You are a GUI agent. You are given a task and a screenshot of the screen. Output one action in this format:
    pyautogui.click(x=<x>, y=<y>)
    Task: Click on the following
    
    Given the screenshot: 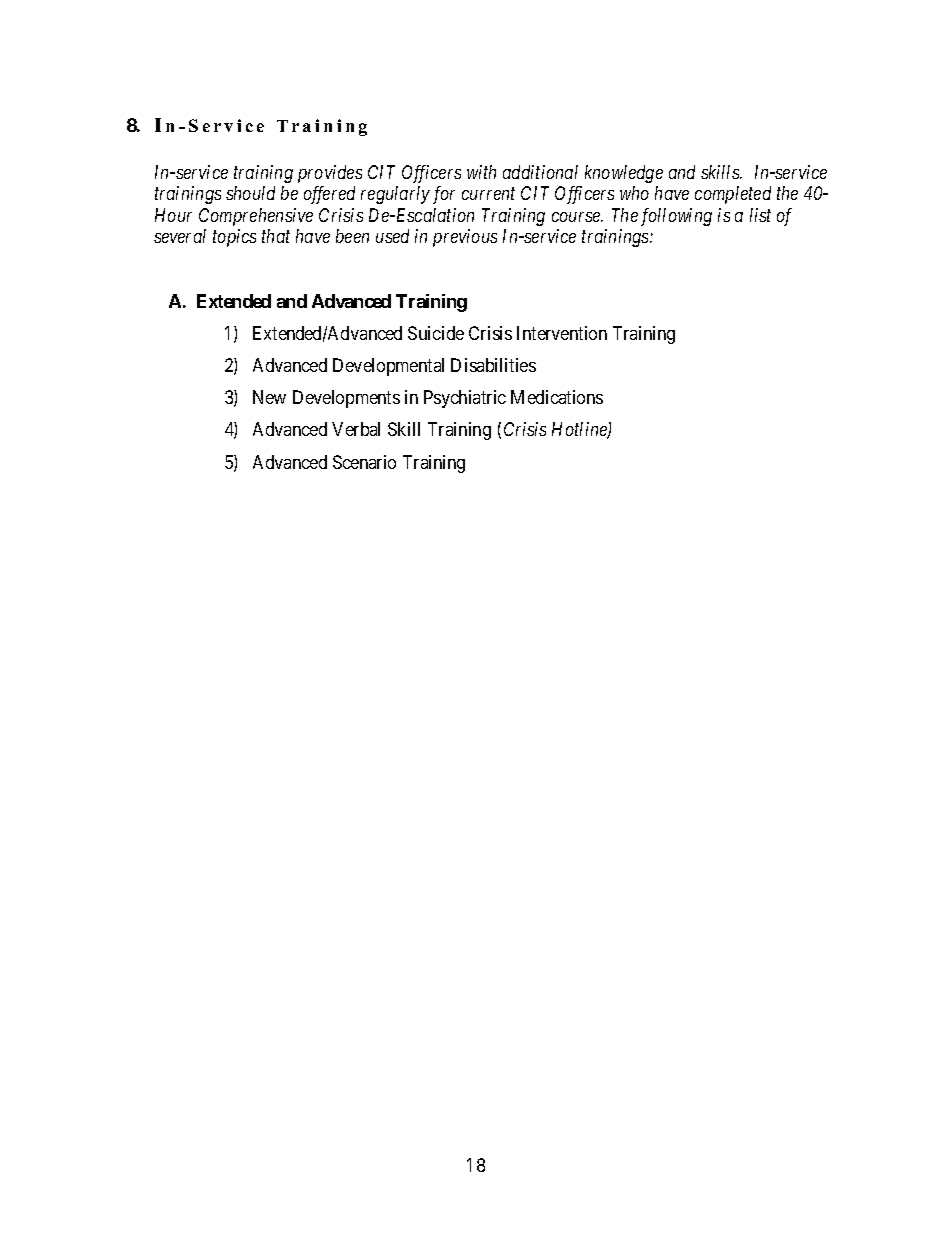 What is the action you would take?
    pyautogui.click(x=676, y=217)
